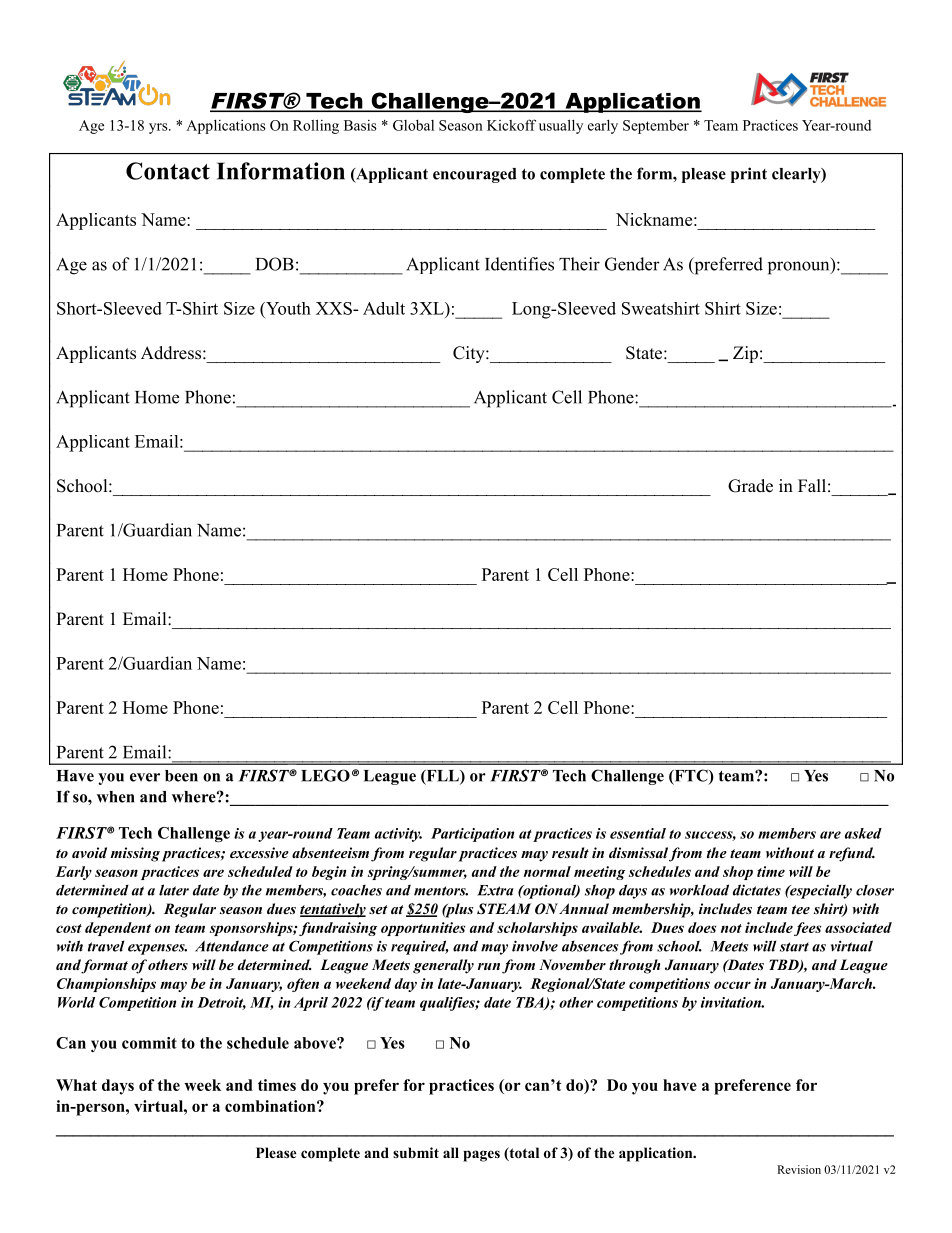 This document has height=1233, width=952. I want to click on Extra, so click(495, 890).
